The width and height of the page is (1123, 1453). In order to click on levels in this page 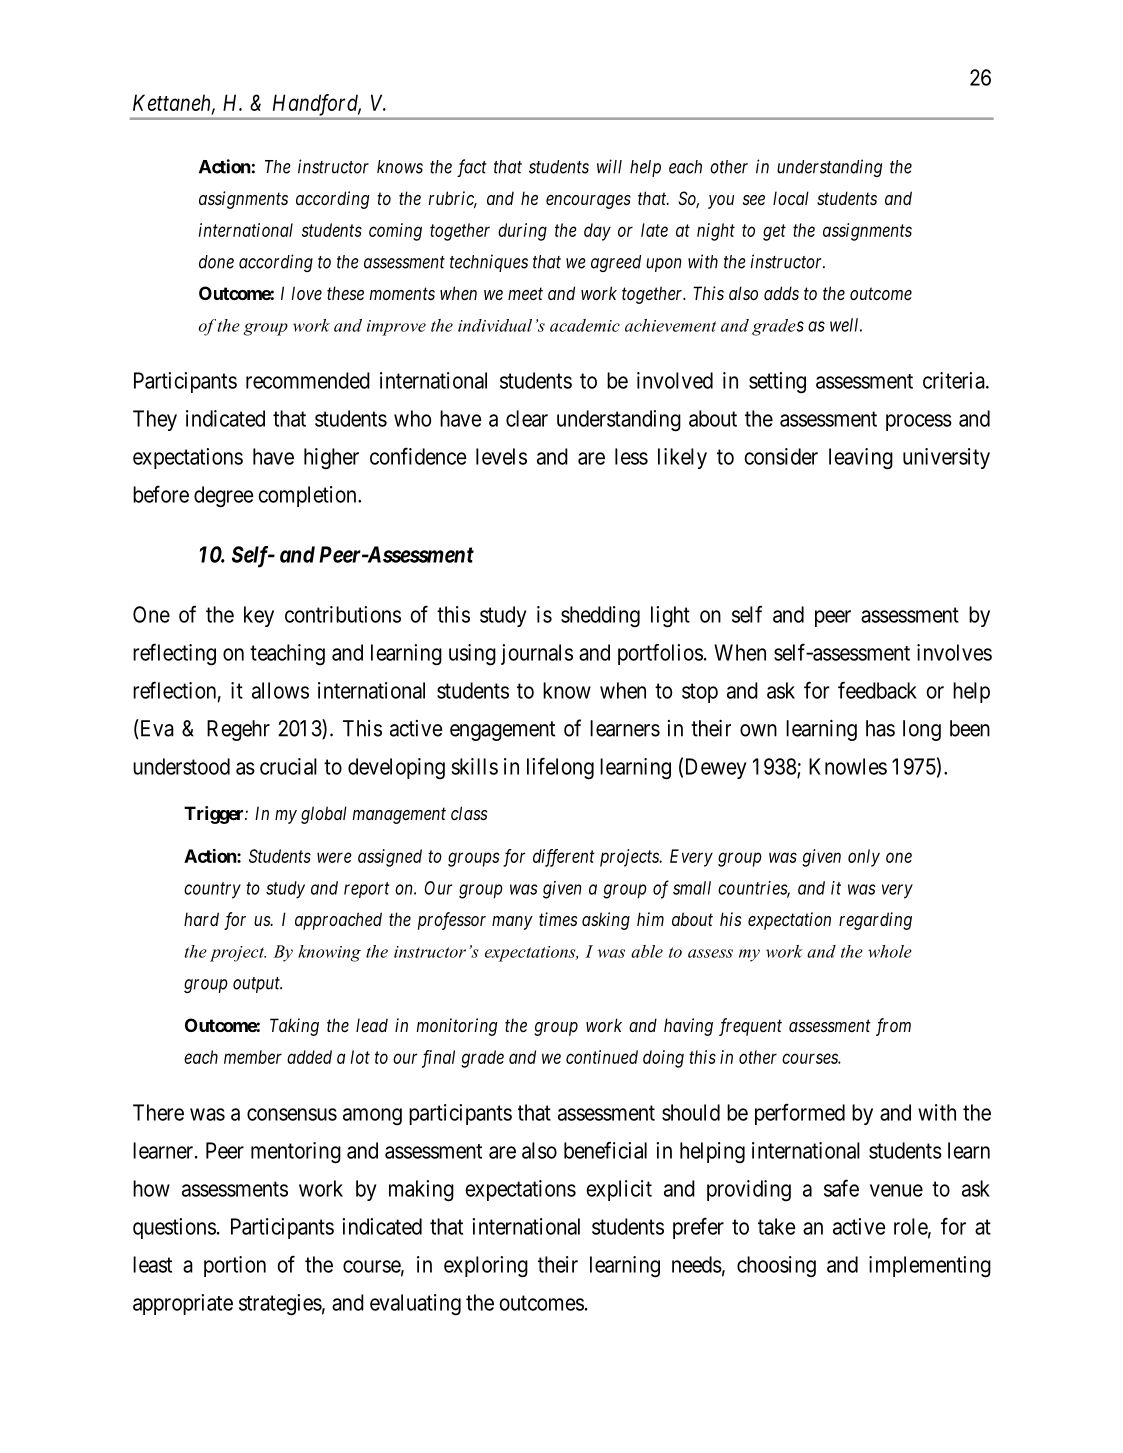, I will do `click(501, 456)`.
